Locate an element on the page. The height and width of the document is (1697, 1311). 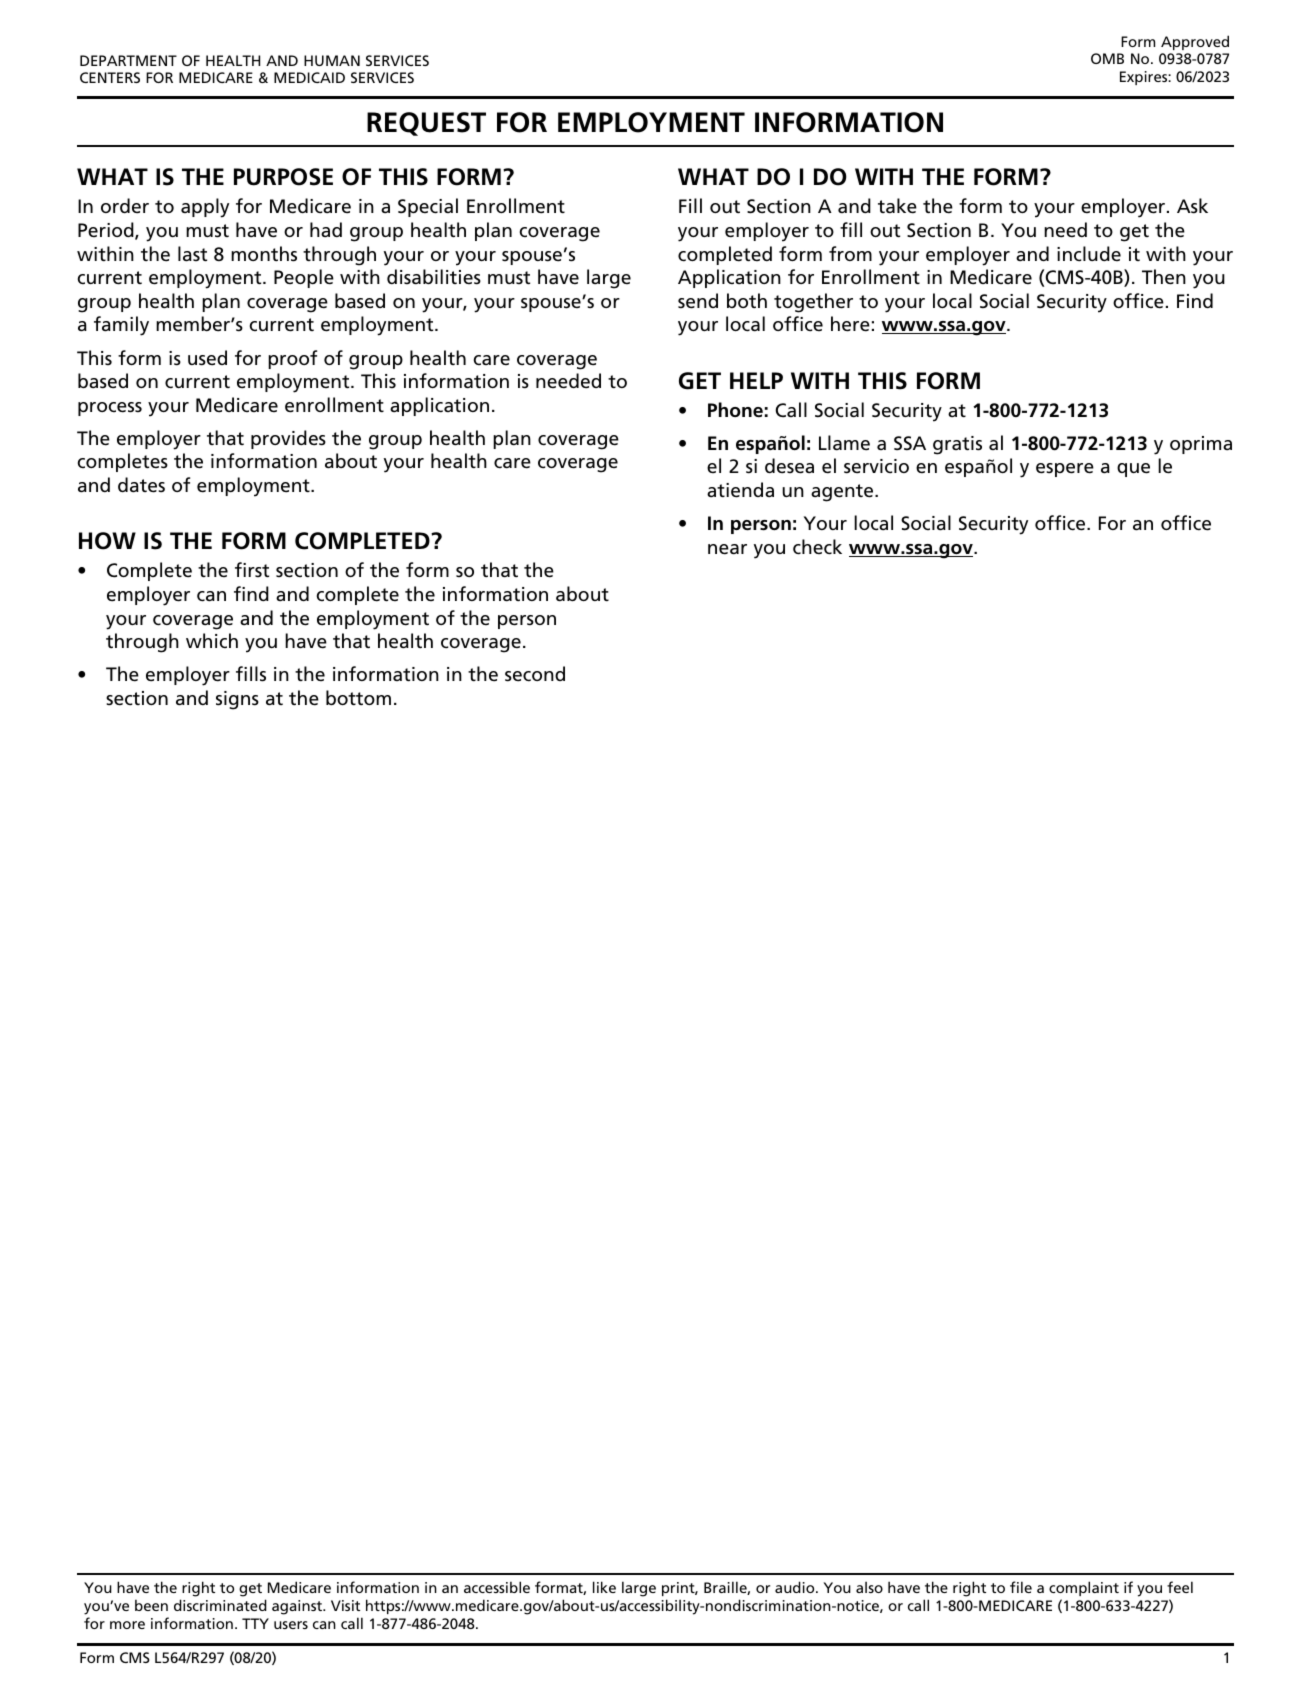
second is located at coordinates (535, 674).
